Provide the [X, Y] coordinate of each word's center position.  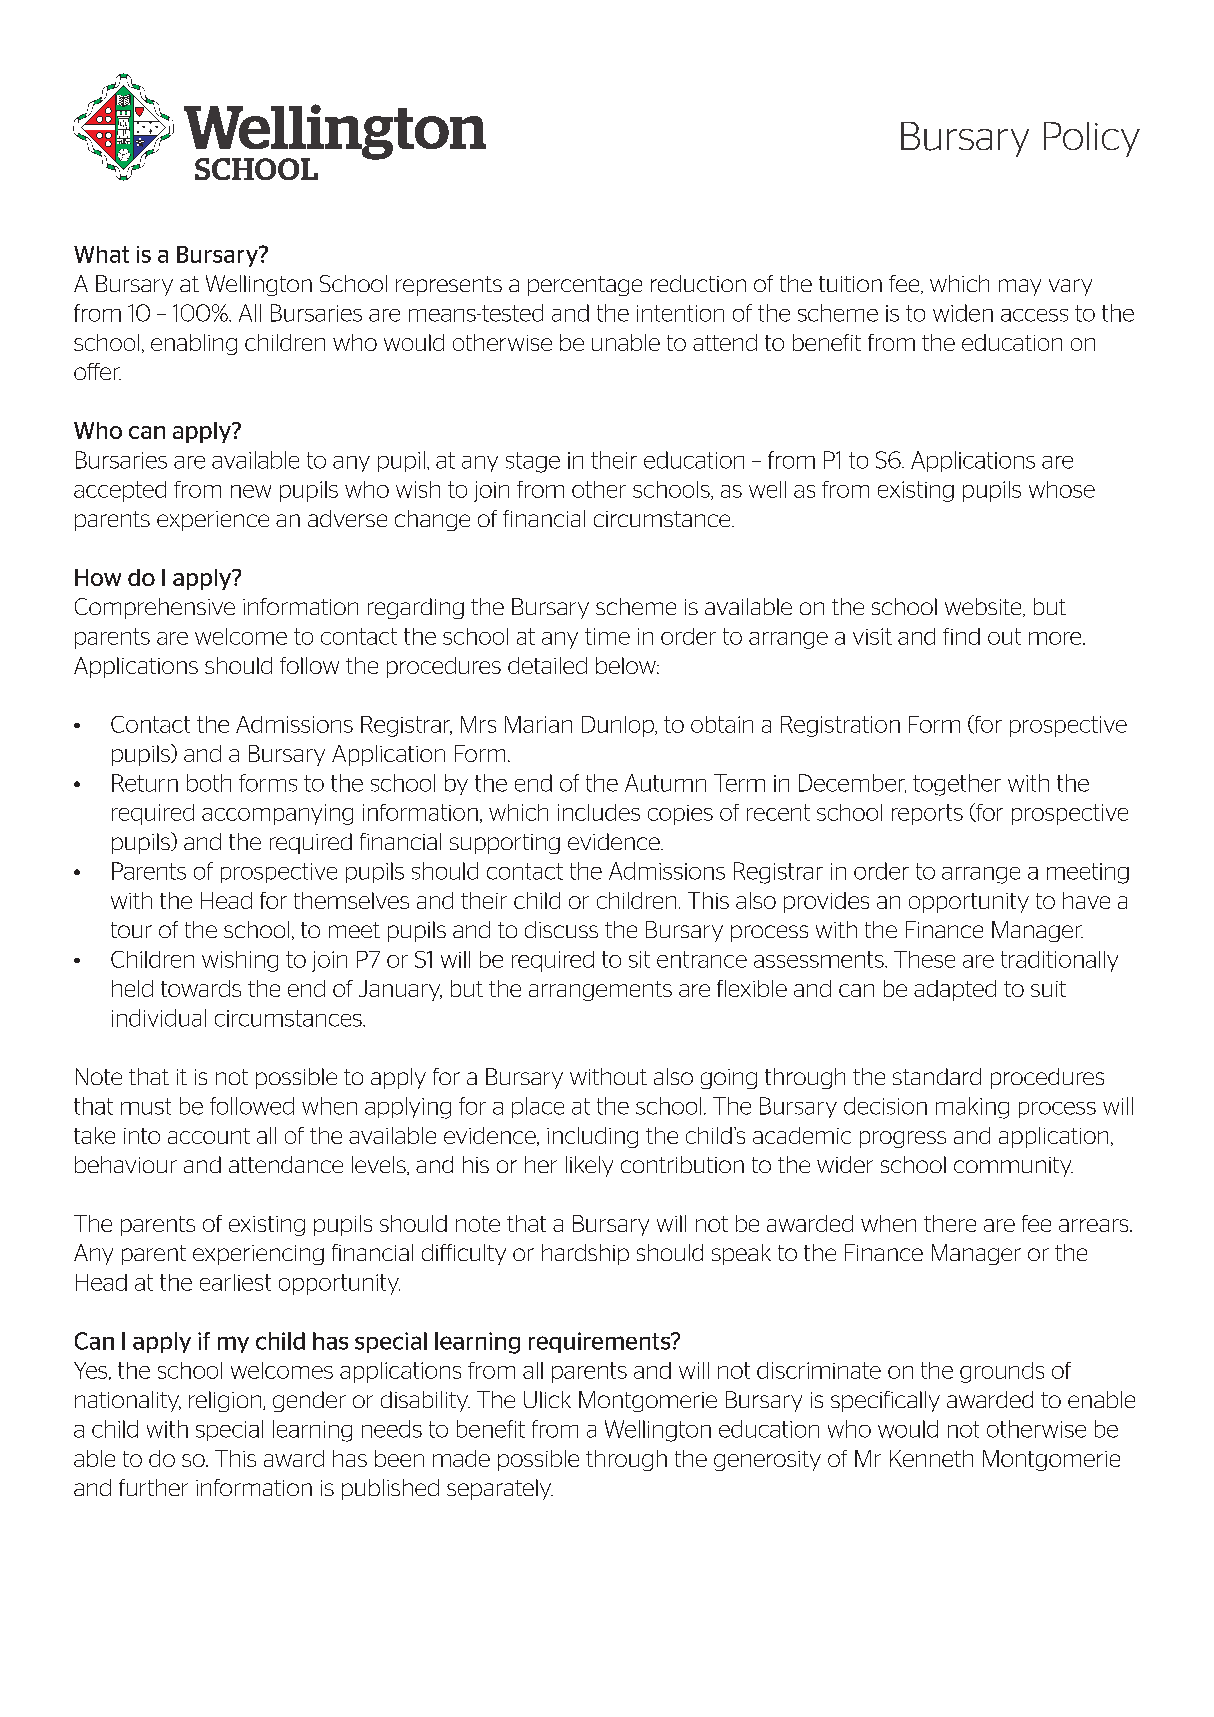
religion [226, 1401]
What [101, 254]
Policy [1092, 139]
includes [599, 812]
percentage [585, 286]
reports [927, 814]
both [209, 783]
